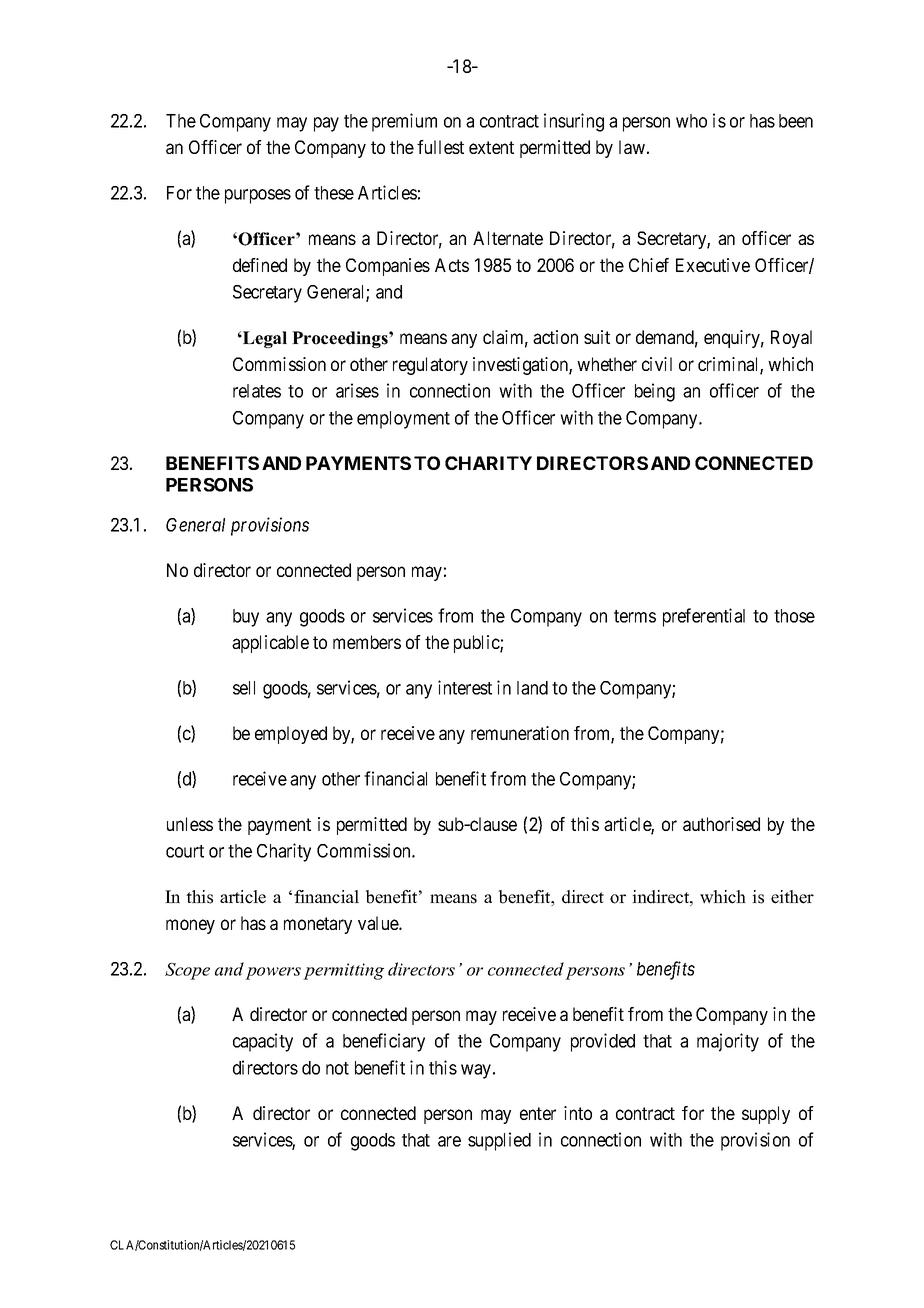  Describe the element at coordinates (258, 196) in the screenshot. I see `purposes` at that location.
